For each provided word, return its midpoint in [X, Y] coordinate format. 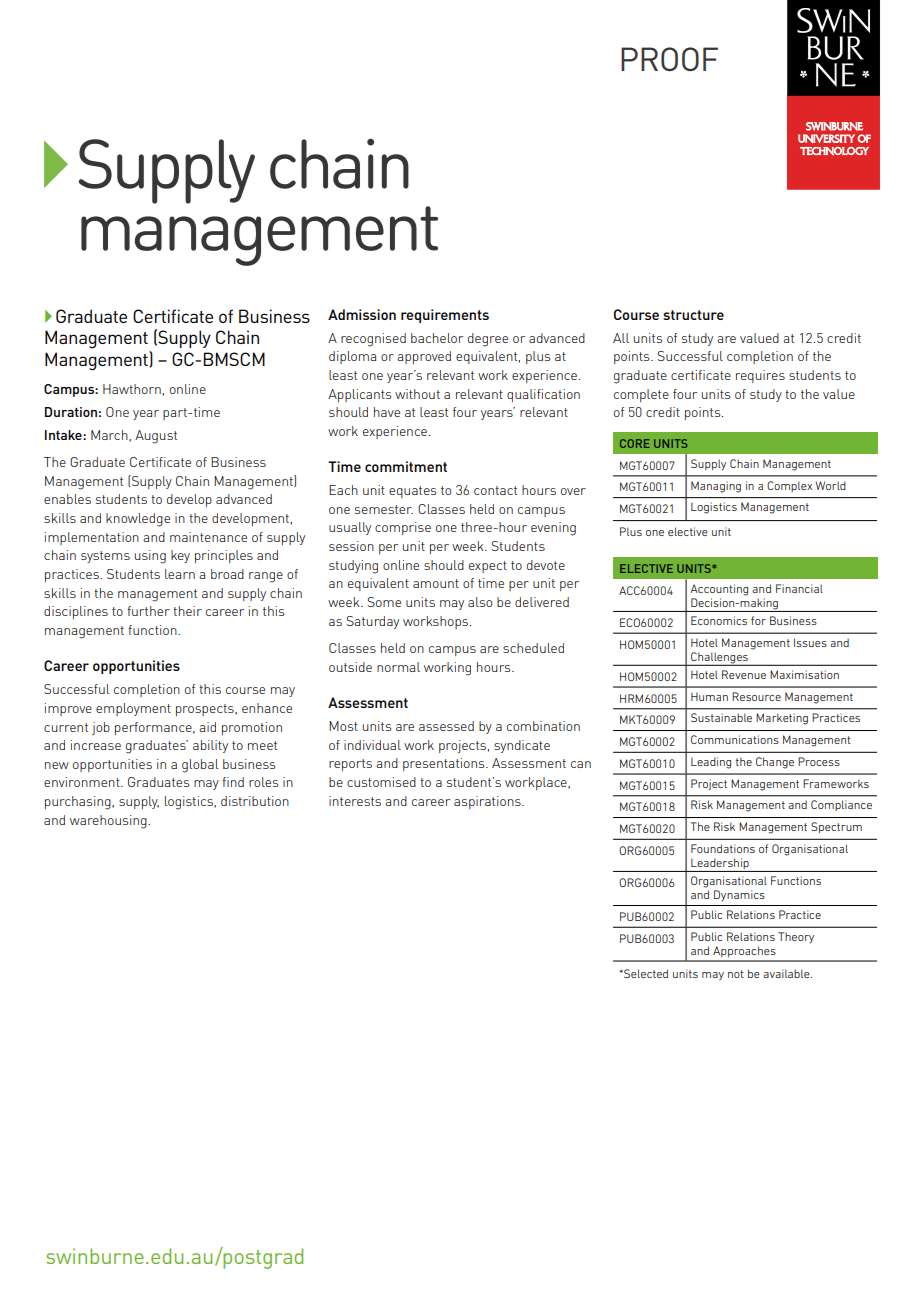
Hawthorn [132, 389]
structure [693, 315]
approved [424, 357]
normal [398, 667]
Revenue [744, 674]
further [148, 611]
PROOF [669, 59]
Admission [362, 314]
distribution [255, 801]
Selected [645, 973]
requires [760, 376]
